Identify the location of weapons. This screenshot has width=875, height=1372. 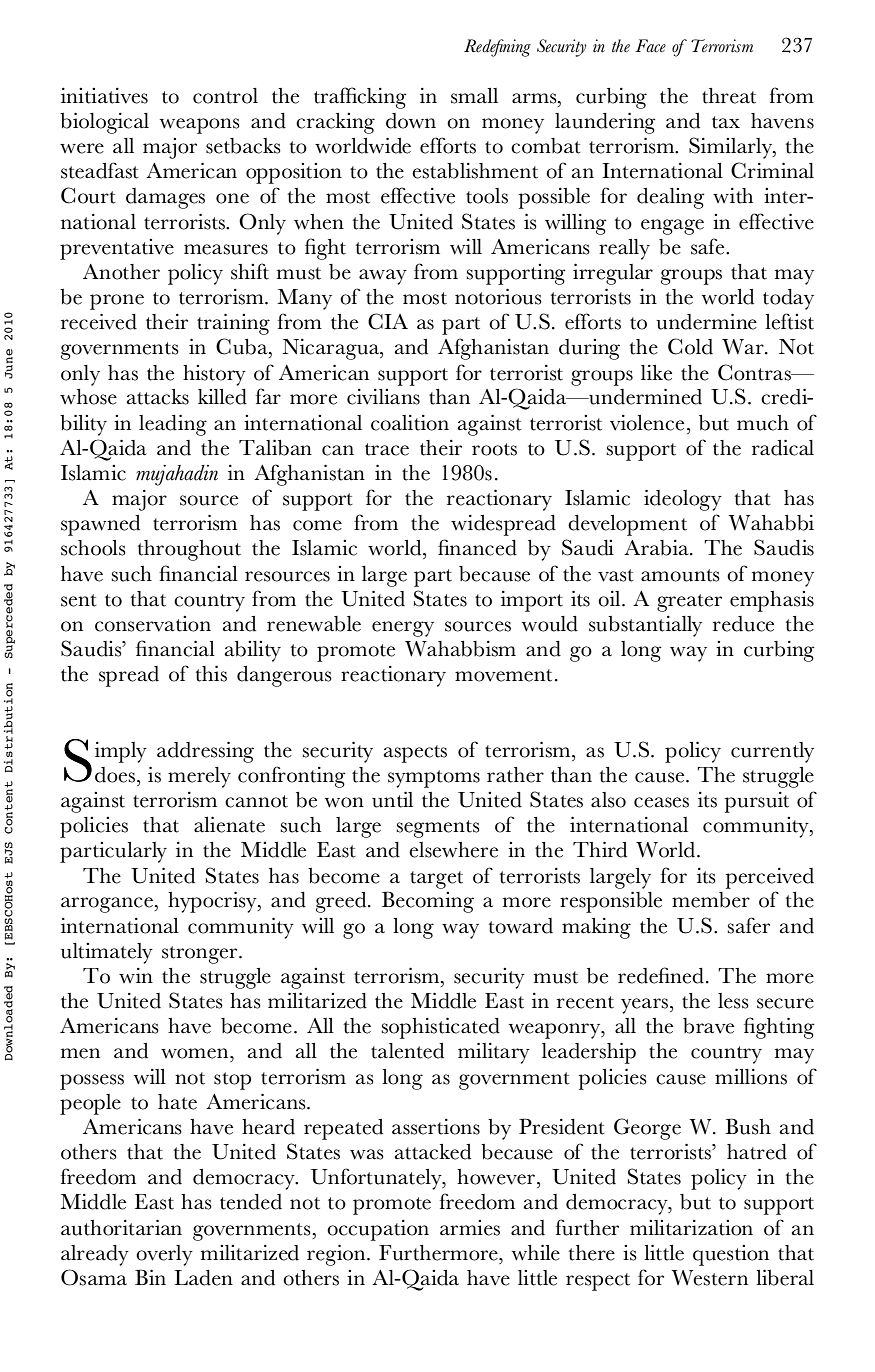
(200, 126).
